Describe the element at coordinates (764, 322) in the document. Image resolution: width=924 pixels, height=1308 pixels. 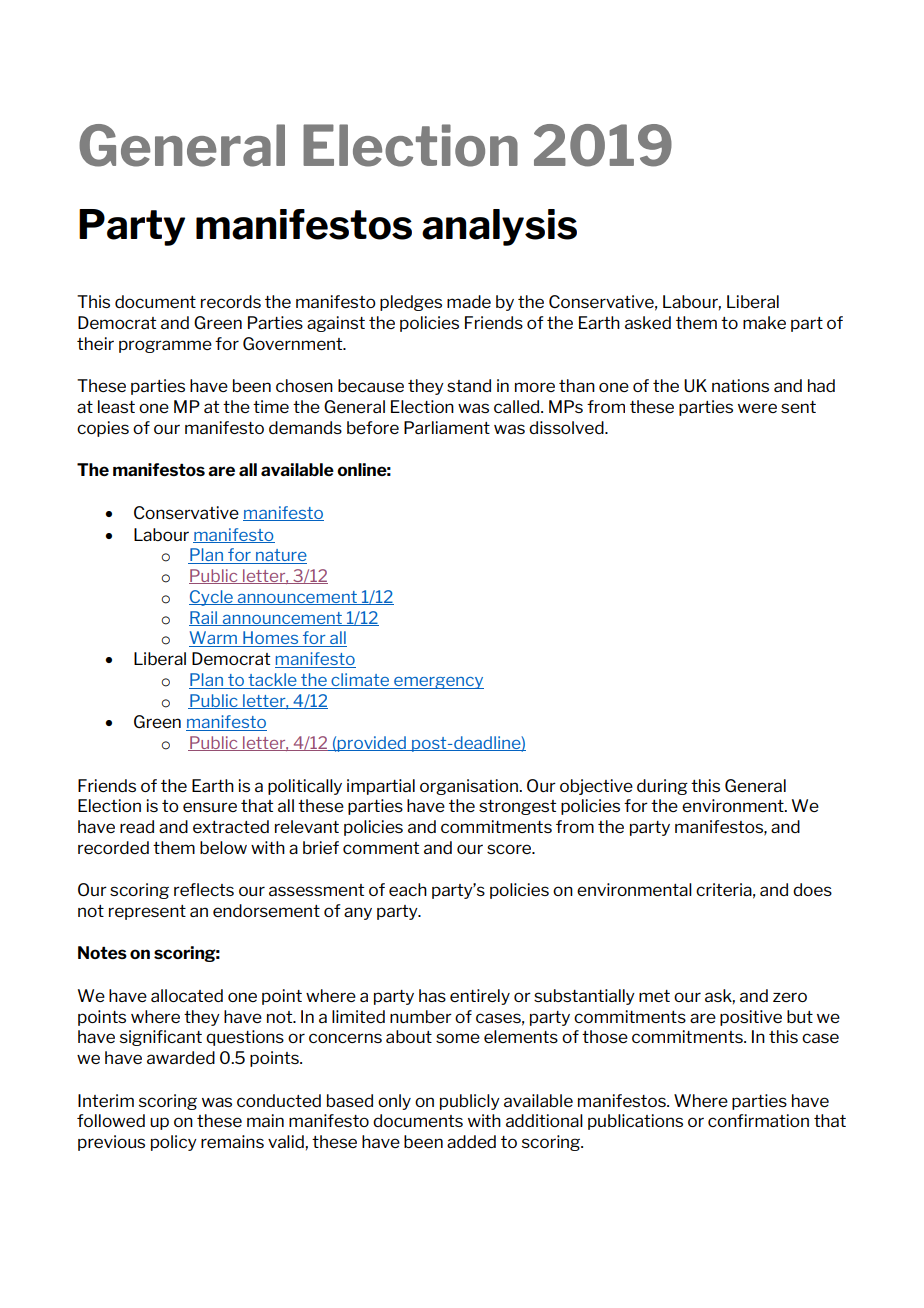
I see `make` at that location.
